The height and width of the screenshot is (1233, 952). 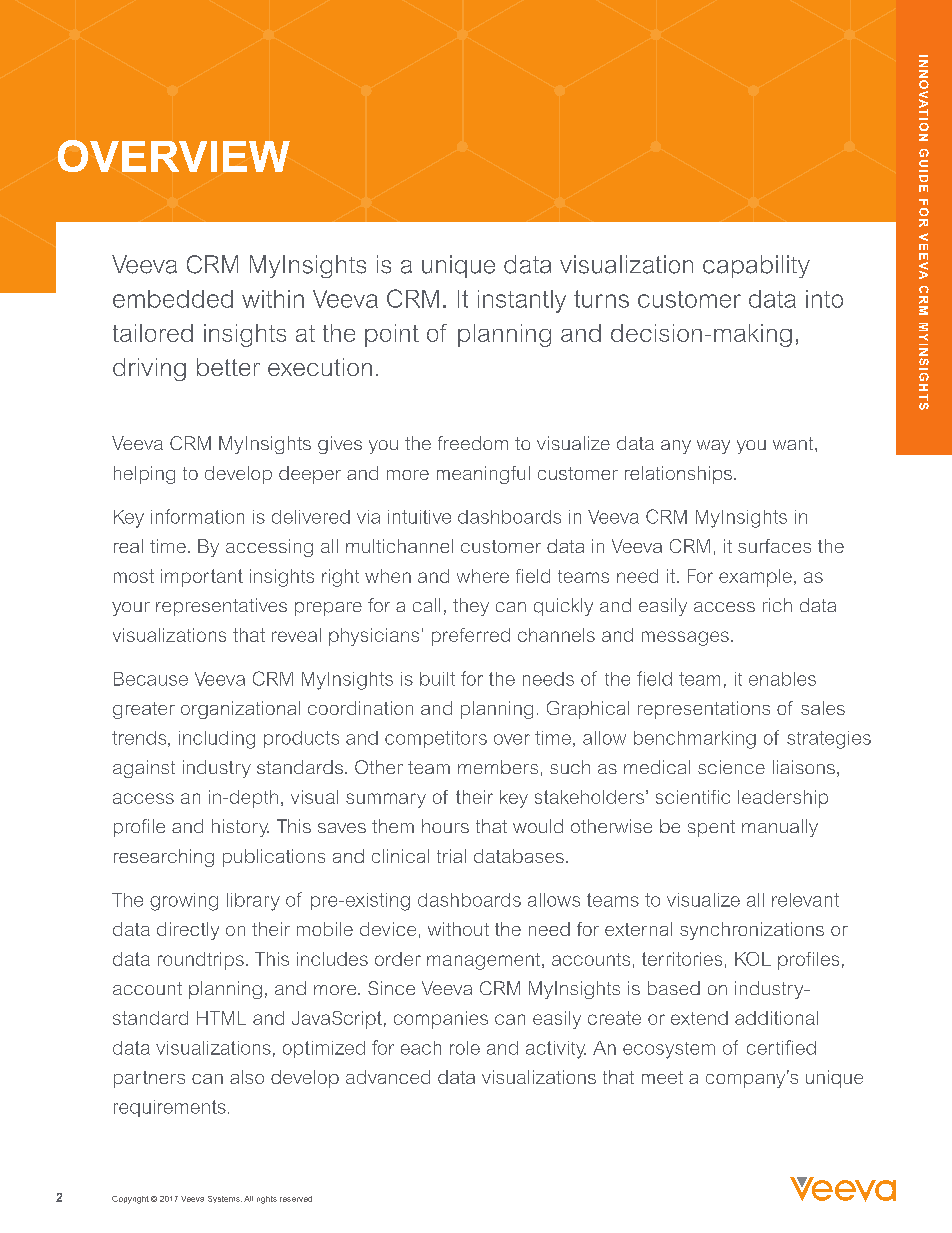 I want to click on important, so click(x=202, y=578).
